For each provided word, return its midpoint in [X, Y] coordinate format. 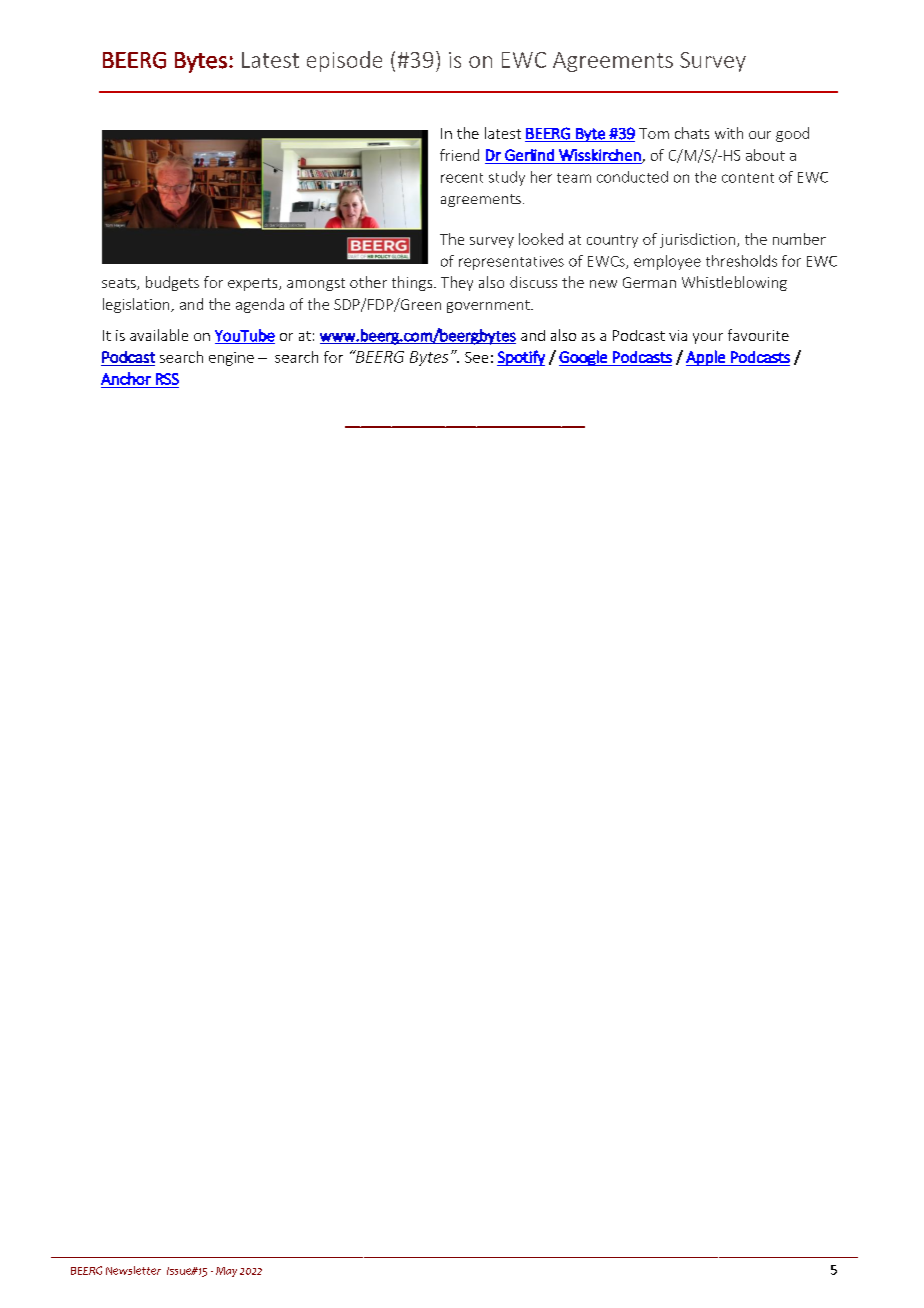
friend [459, 155]
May [226, 1272]
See [476, 357]
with [729, 133]
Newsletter [133, 1270]
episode [344, 61]
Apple [706, 358]
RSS [167, 379]
